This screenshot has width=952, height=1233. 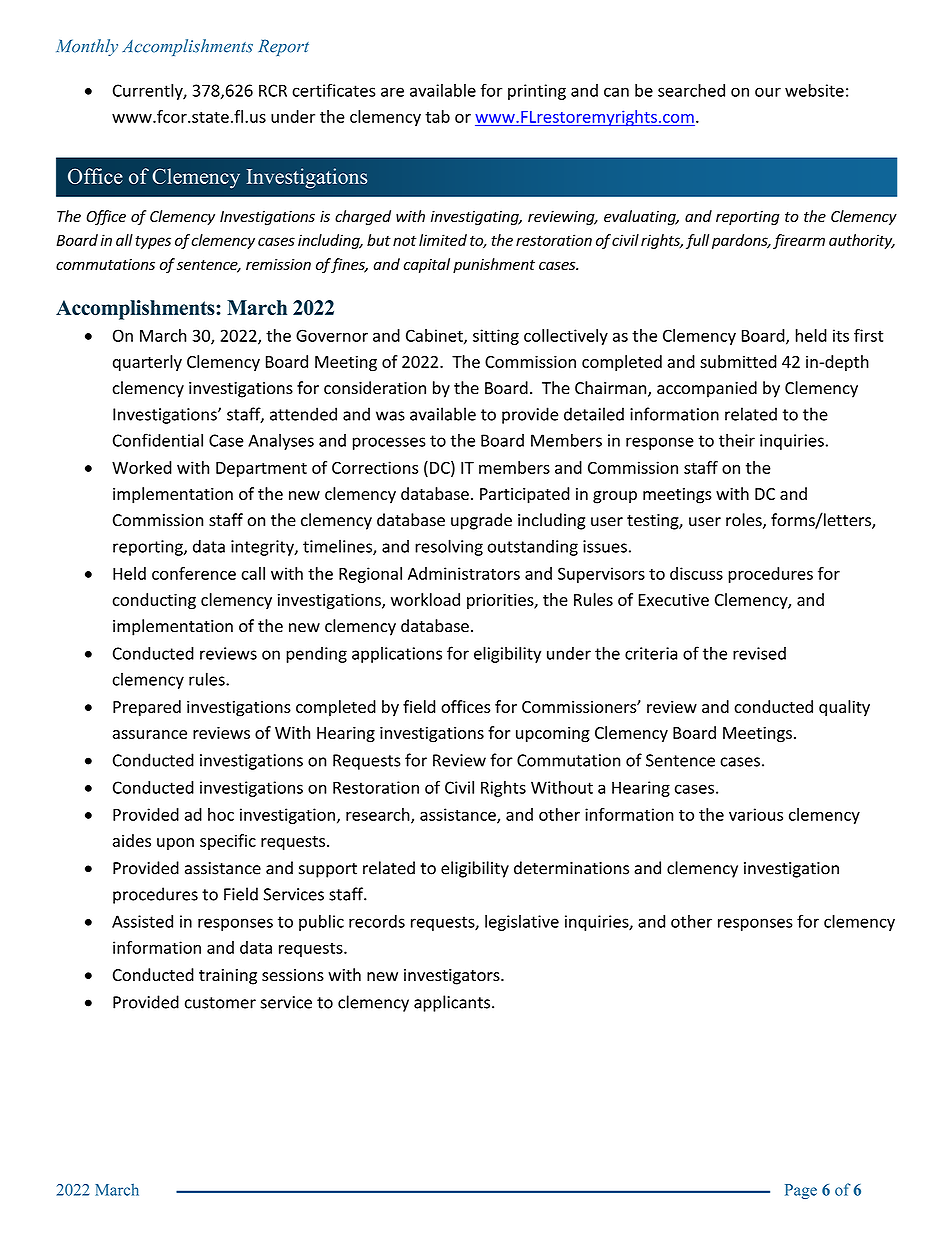 What do you see at coordinates (522, 923) in the screenshot?
I see `legislative` at bounding box center [522, 923].
